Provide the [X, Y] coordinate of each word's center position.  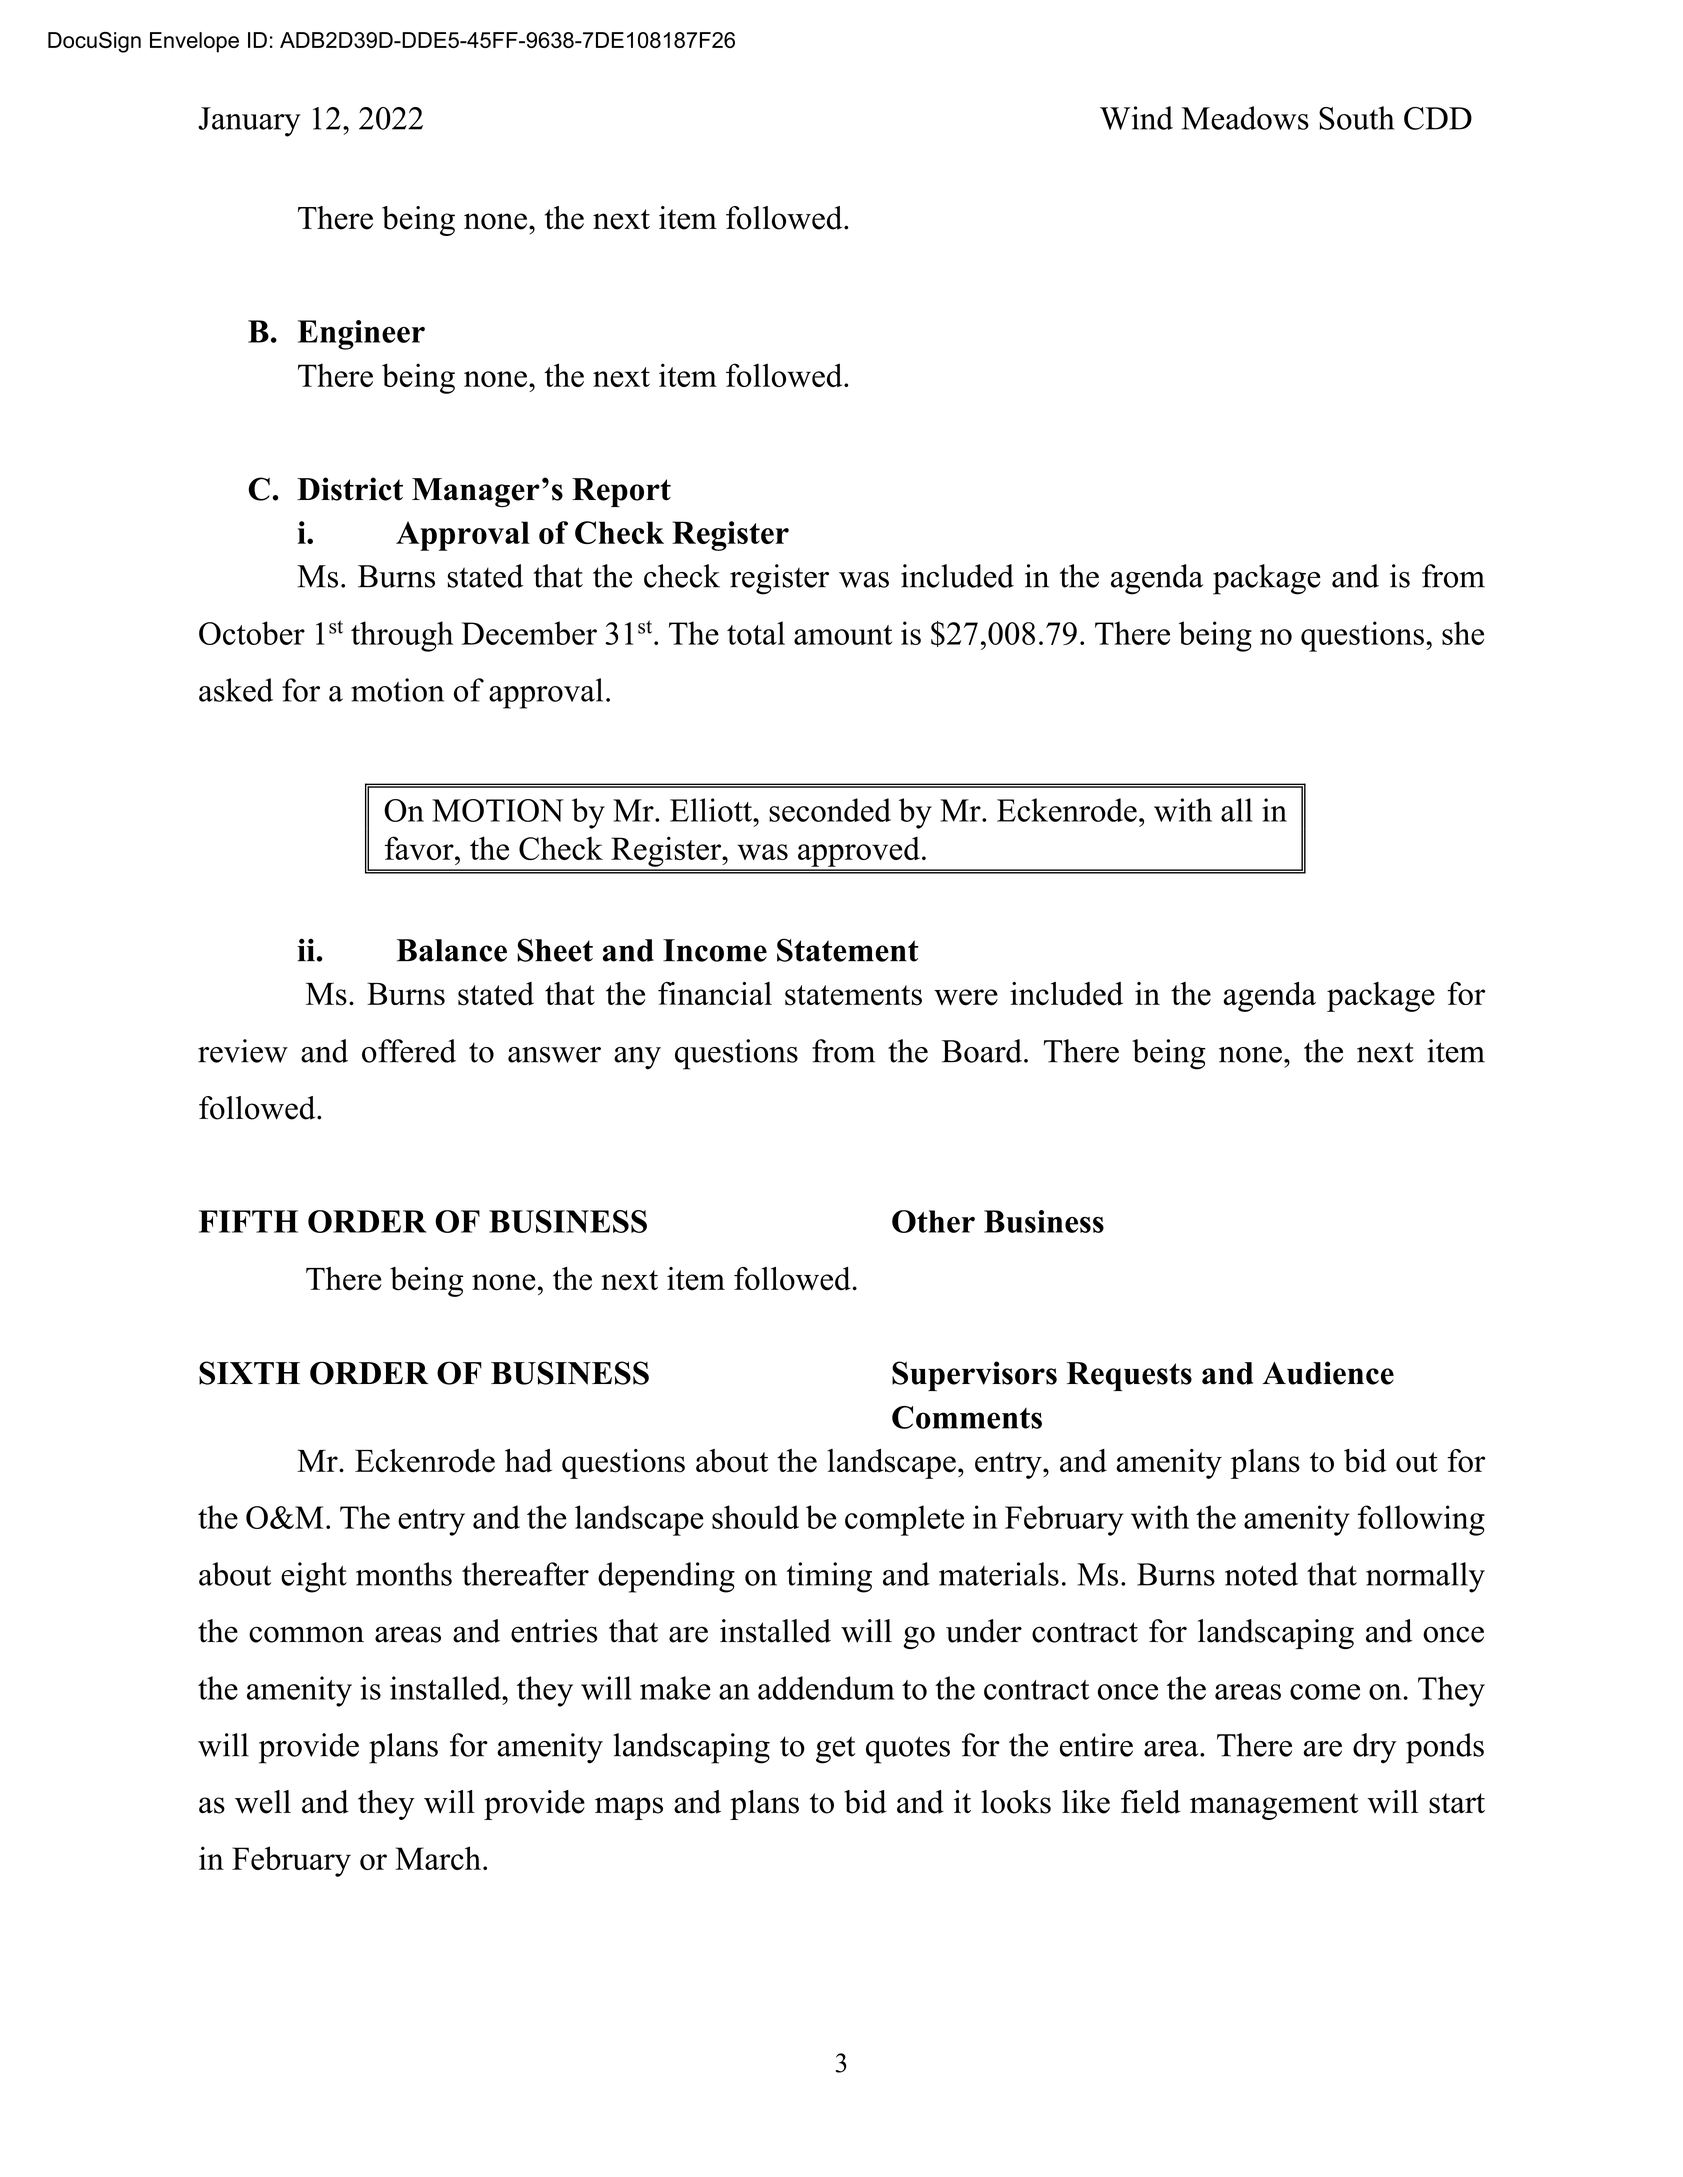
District [350, 489]
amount [843, 635]
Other [933, 1221]
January [249, 122]
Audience [1328, 1373]
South [1357, 118]
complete [904, 1520]
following [1421, 1520]
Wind [1136, 118]
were [966, 997]
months [404, 1574]
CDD [1438, 118]
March [438, 1858]
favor [420, 848]
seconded [830, 810]
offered [409, 1051]
